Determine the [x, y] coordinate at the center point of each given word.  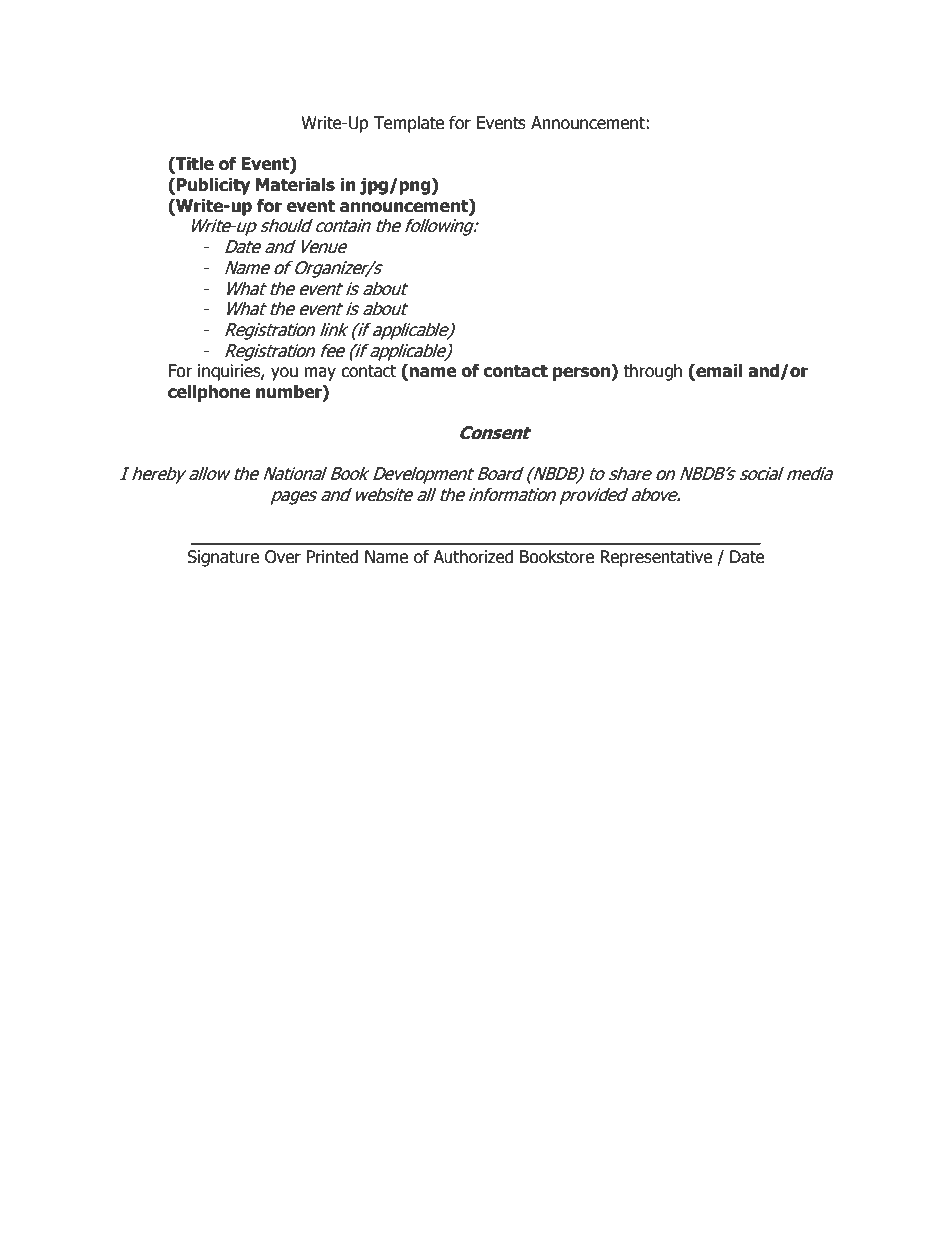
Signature [223, 558]
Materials [295, 185]
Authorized [473, 557]
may [320, 374]
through [652, 372]
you [284, 374]
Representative [656, 558]
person [582, 374]
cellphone [209, 393]
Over [283, 557]
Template [408, 124]
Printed [332, 557]
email [718, 372]
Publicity [213, 186]
